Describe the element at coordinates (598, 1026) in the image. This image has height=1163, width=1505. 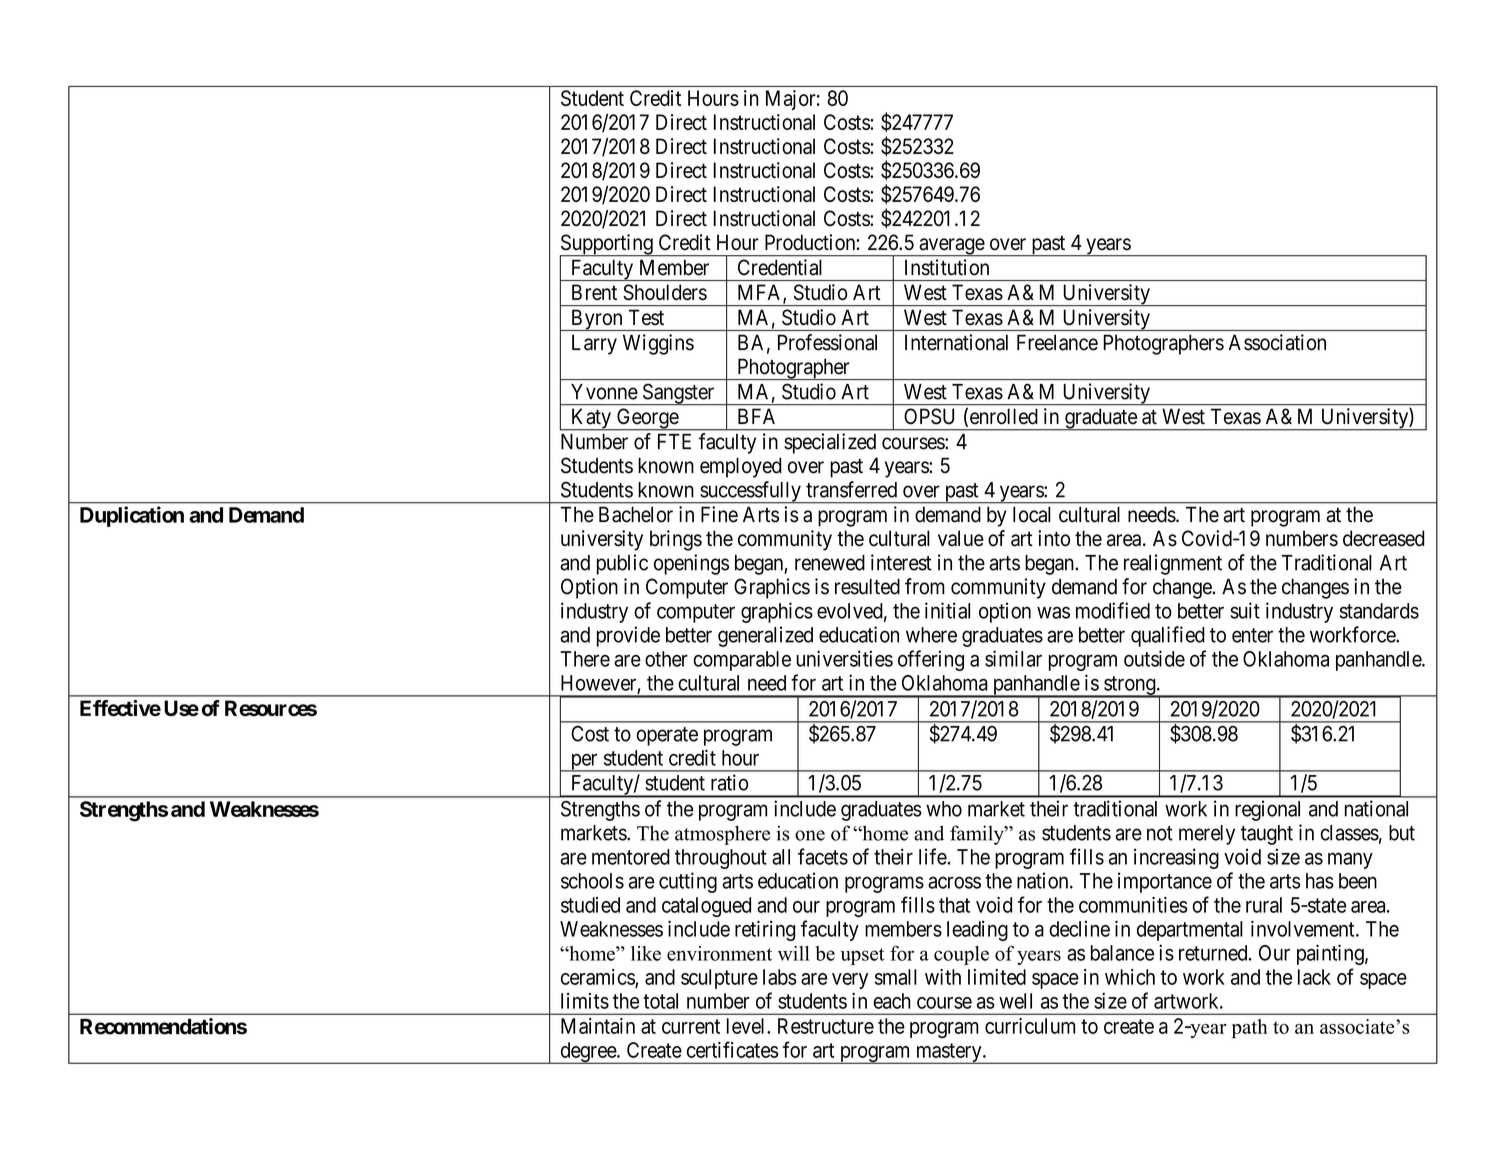
I see `Maintain` at that location.
